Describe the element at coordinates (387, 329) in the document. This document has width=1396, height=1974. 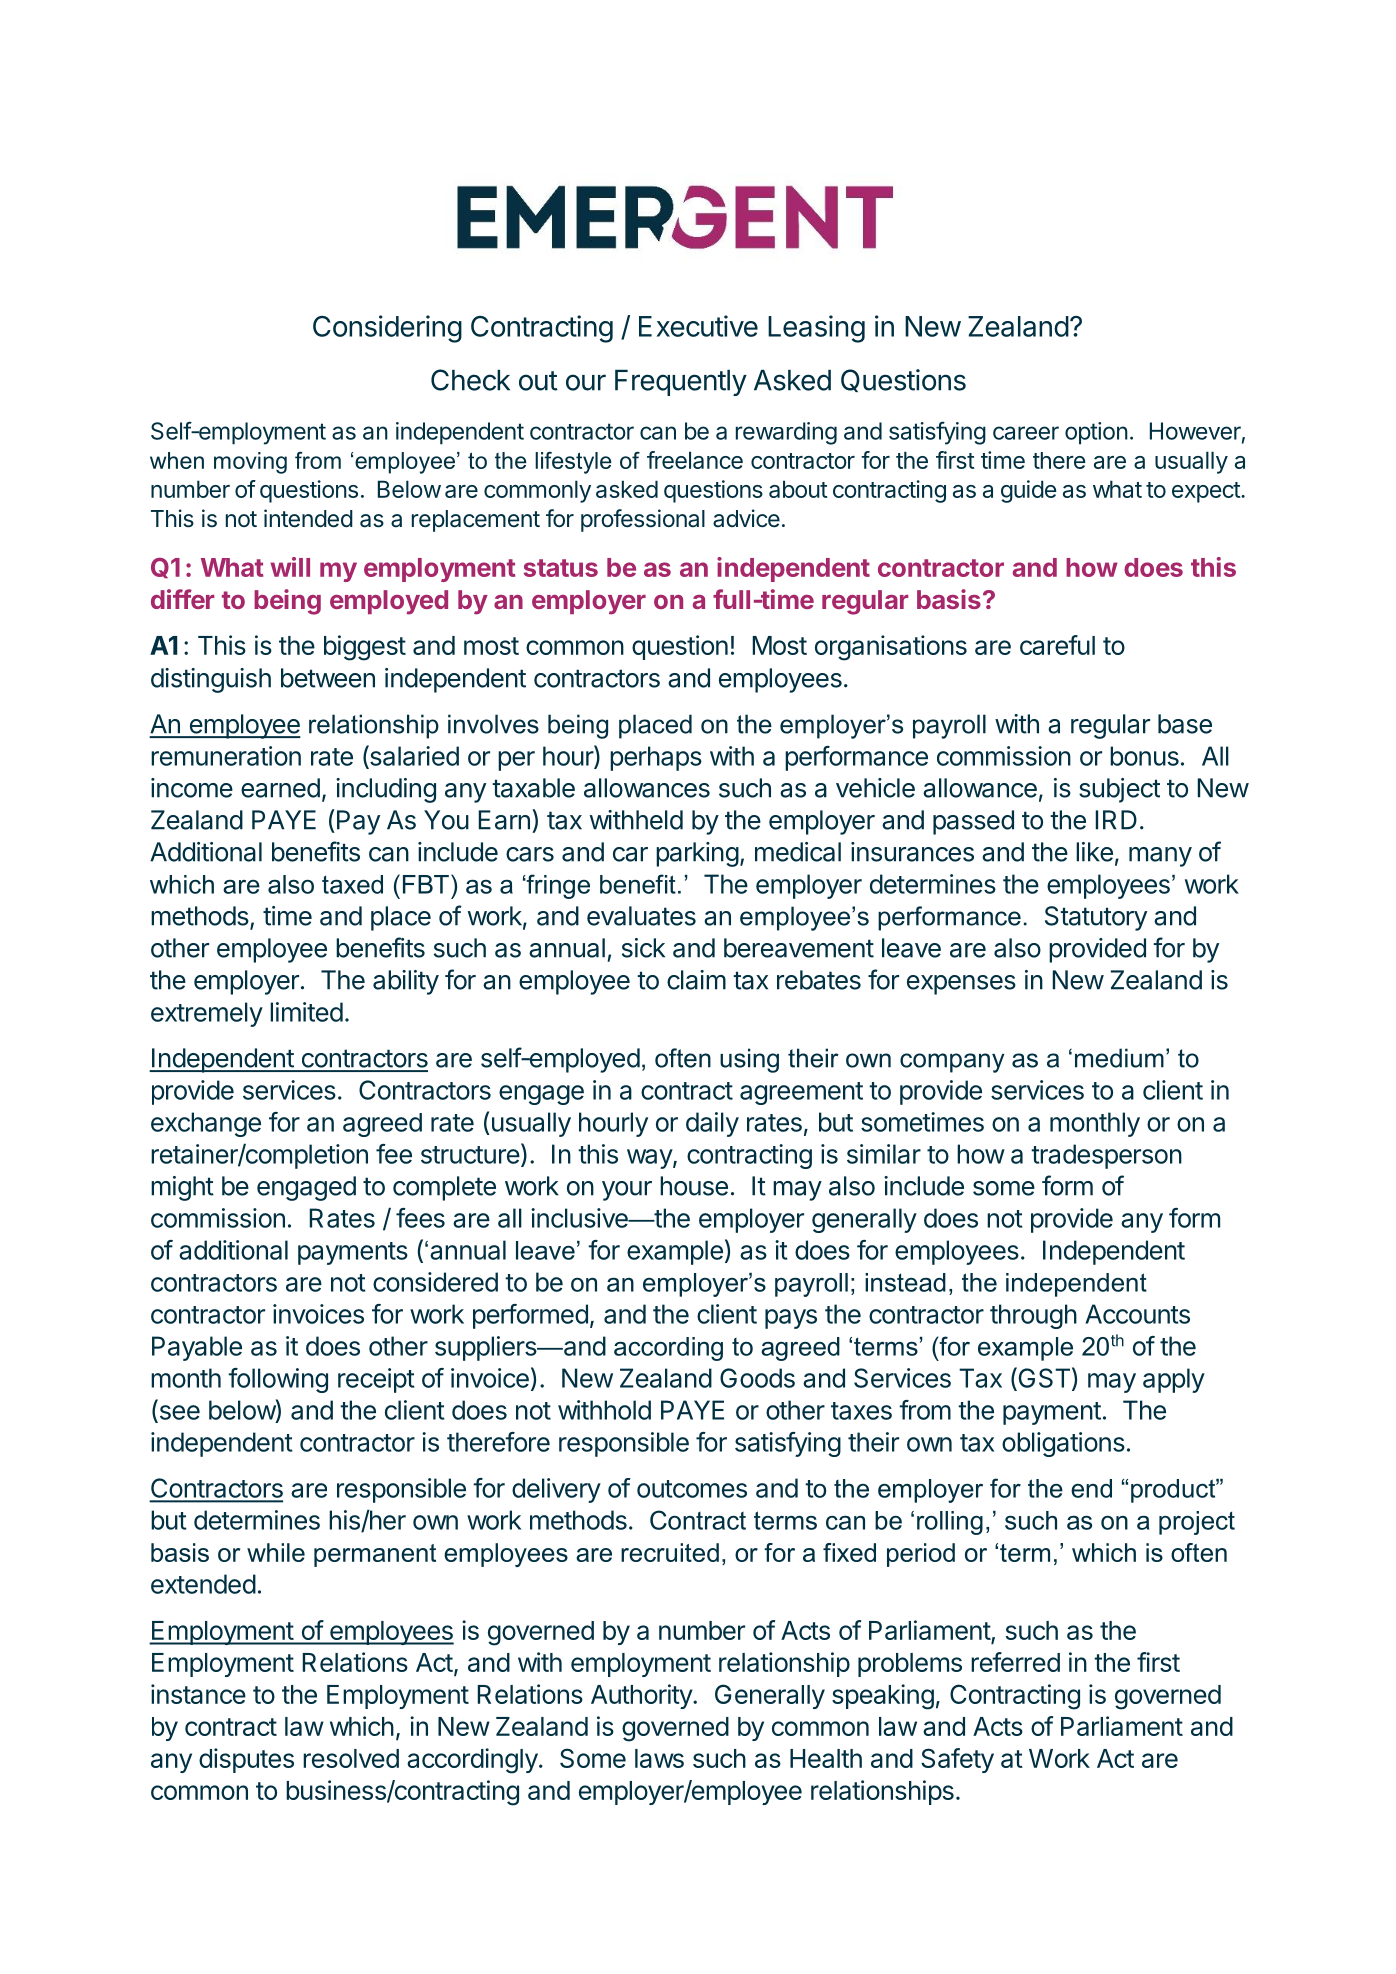
I see `Considering` at that location.
